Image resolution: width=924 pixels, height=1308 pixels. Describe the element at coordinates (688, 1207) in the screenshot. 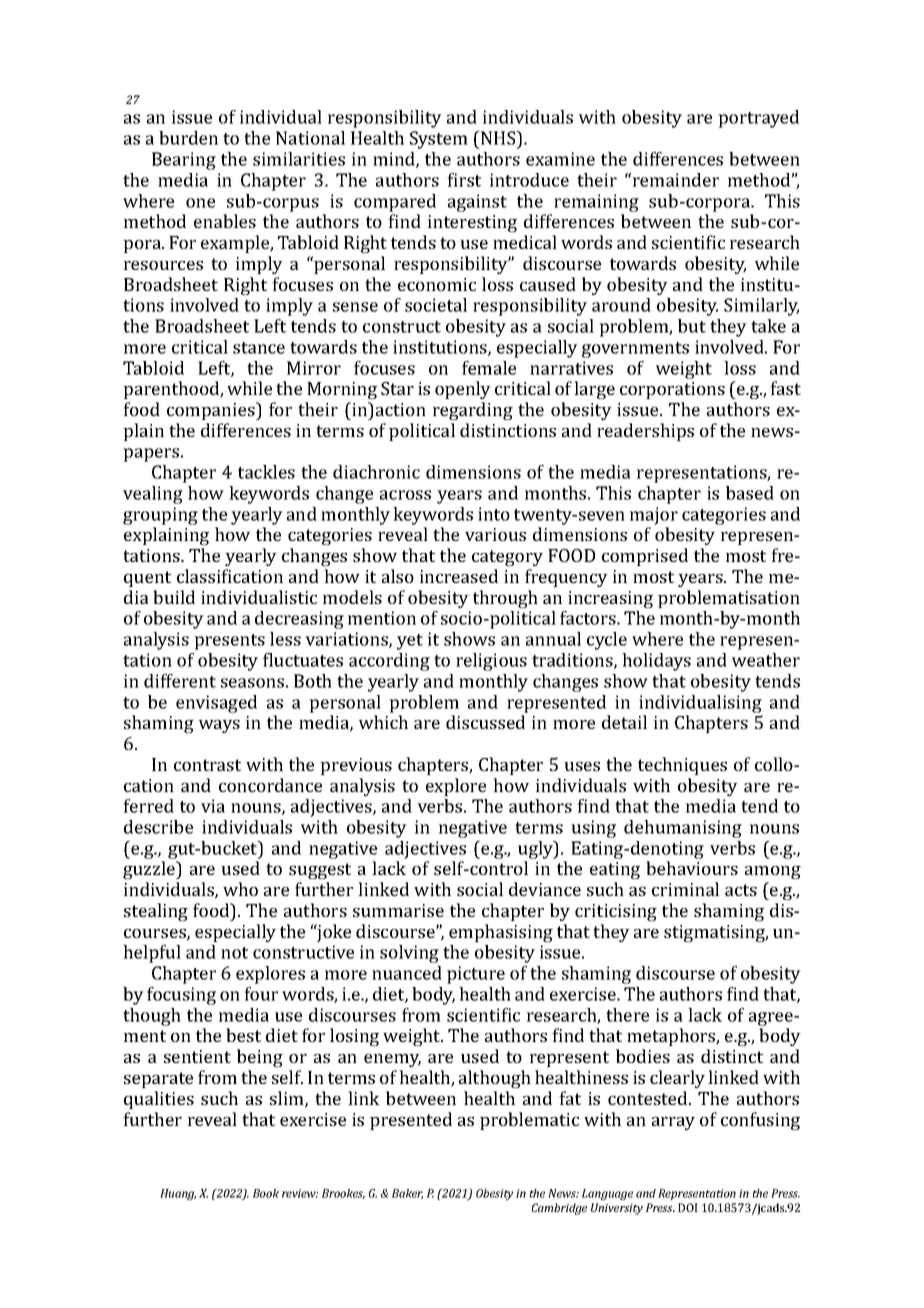

I see `DOI` at that location.
